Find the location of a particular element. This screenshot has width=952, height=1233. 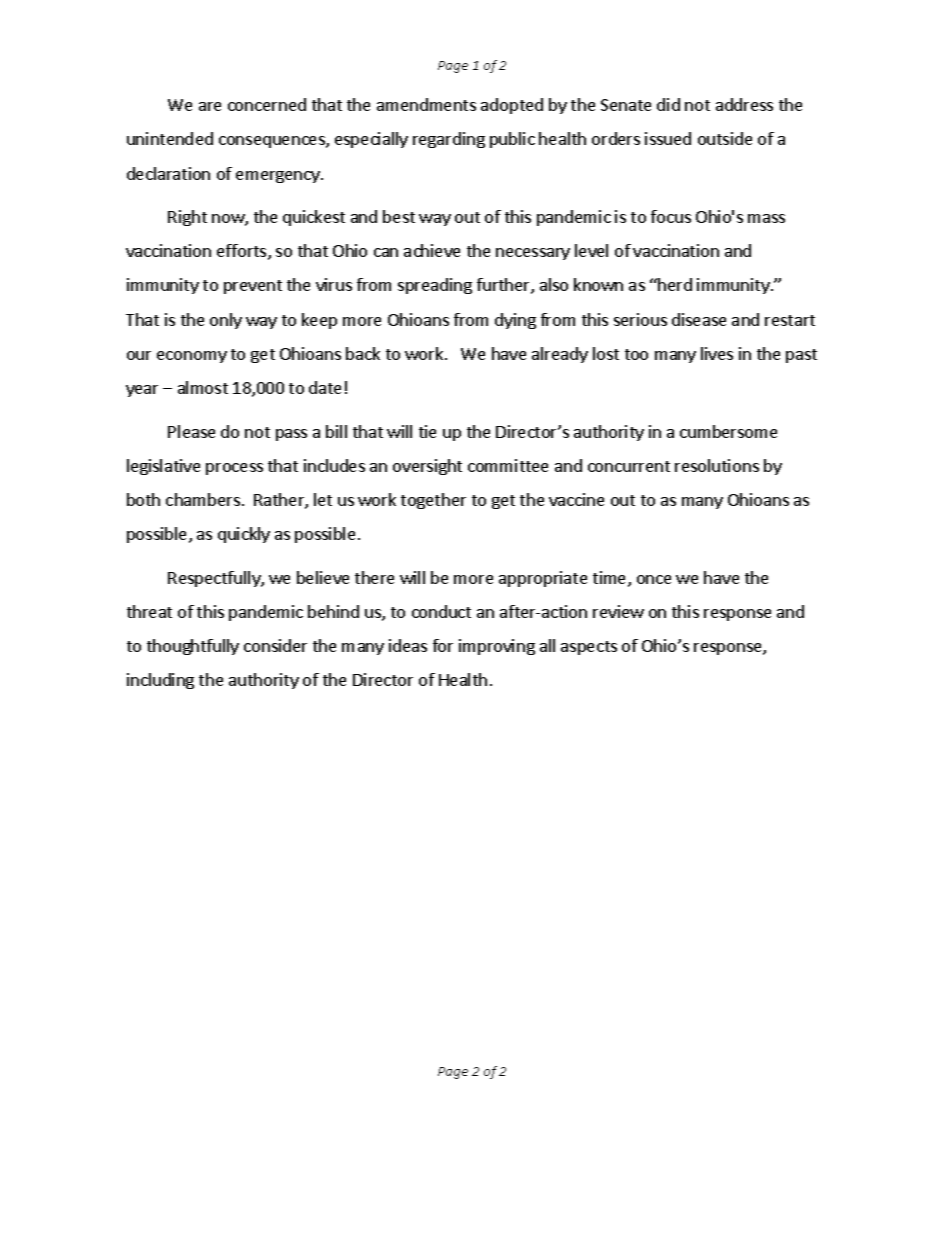

outside is located at coordinates (725, 138).
